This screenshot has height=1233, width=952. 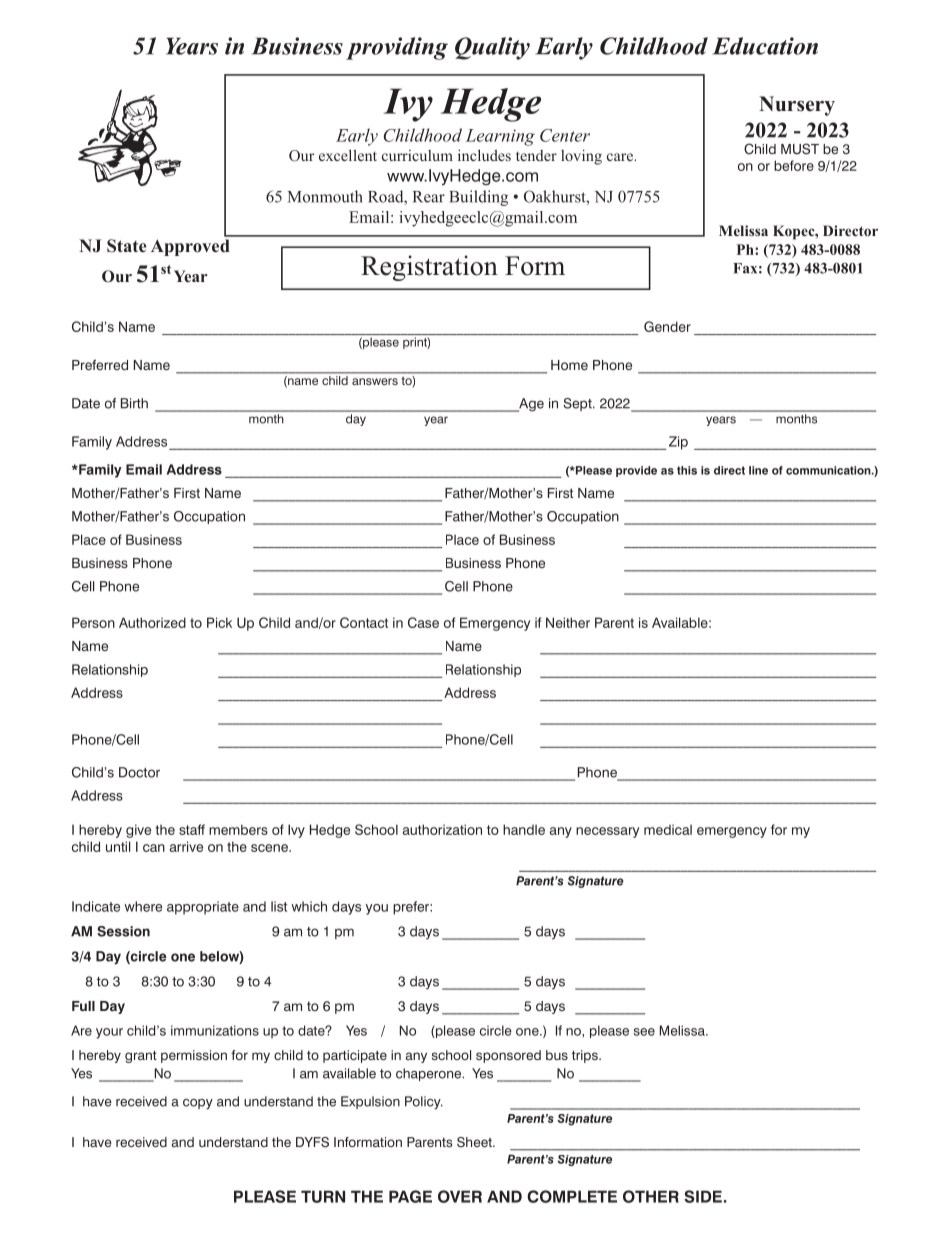 I want to click on Home, so click(x=569, y=365).
